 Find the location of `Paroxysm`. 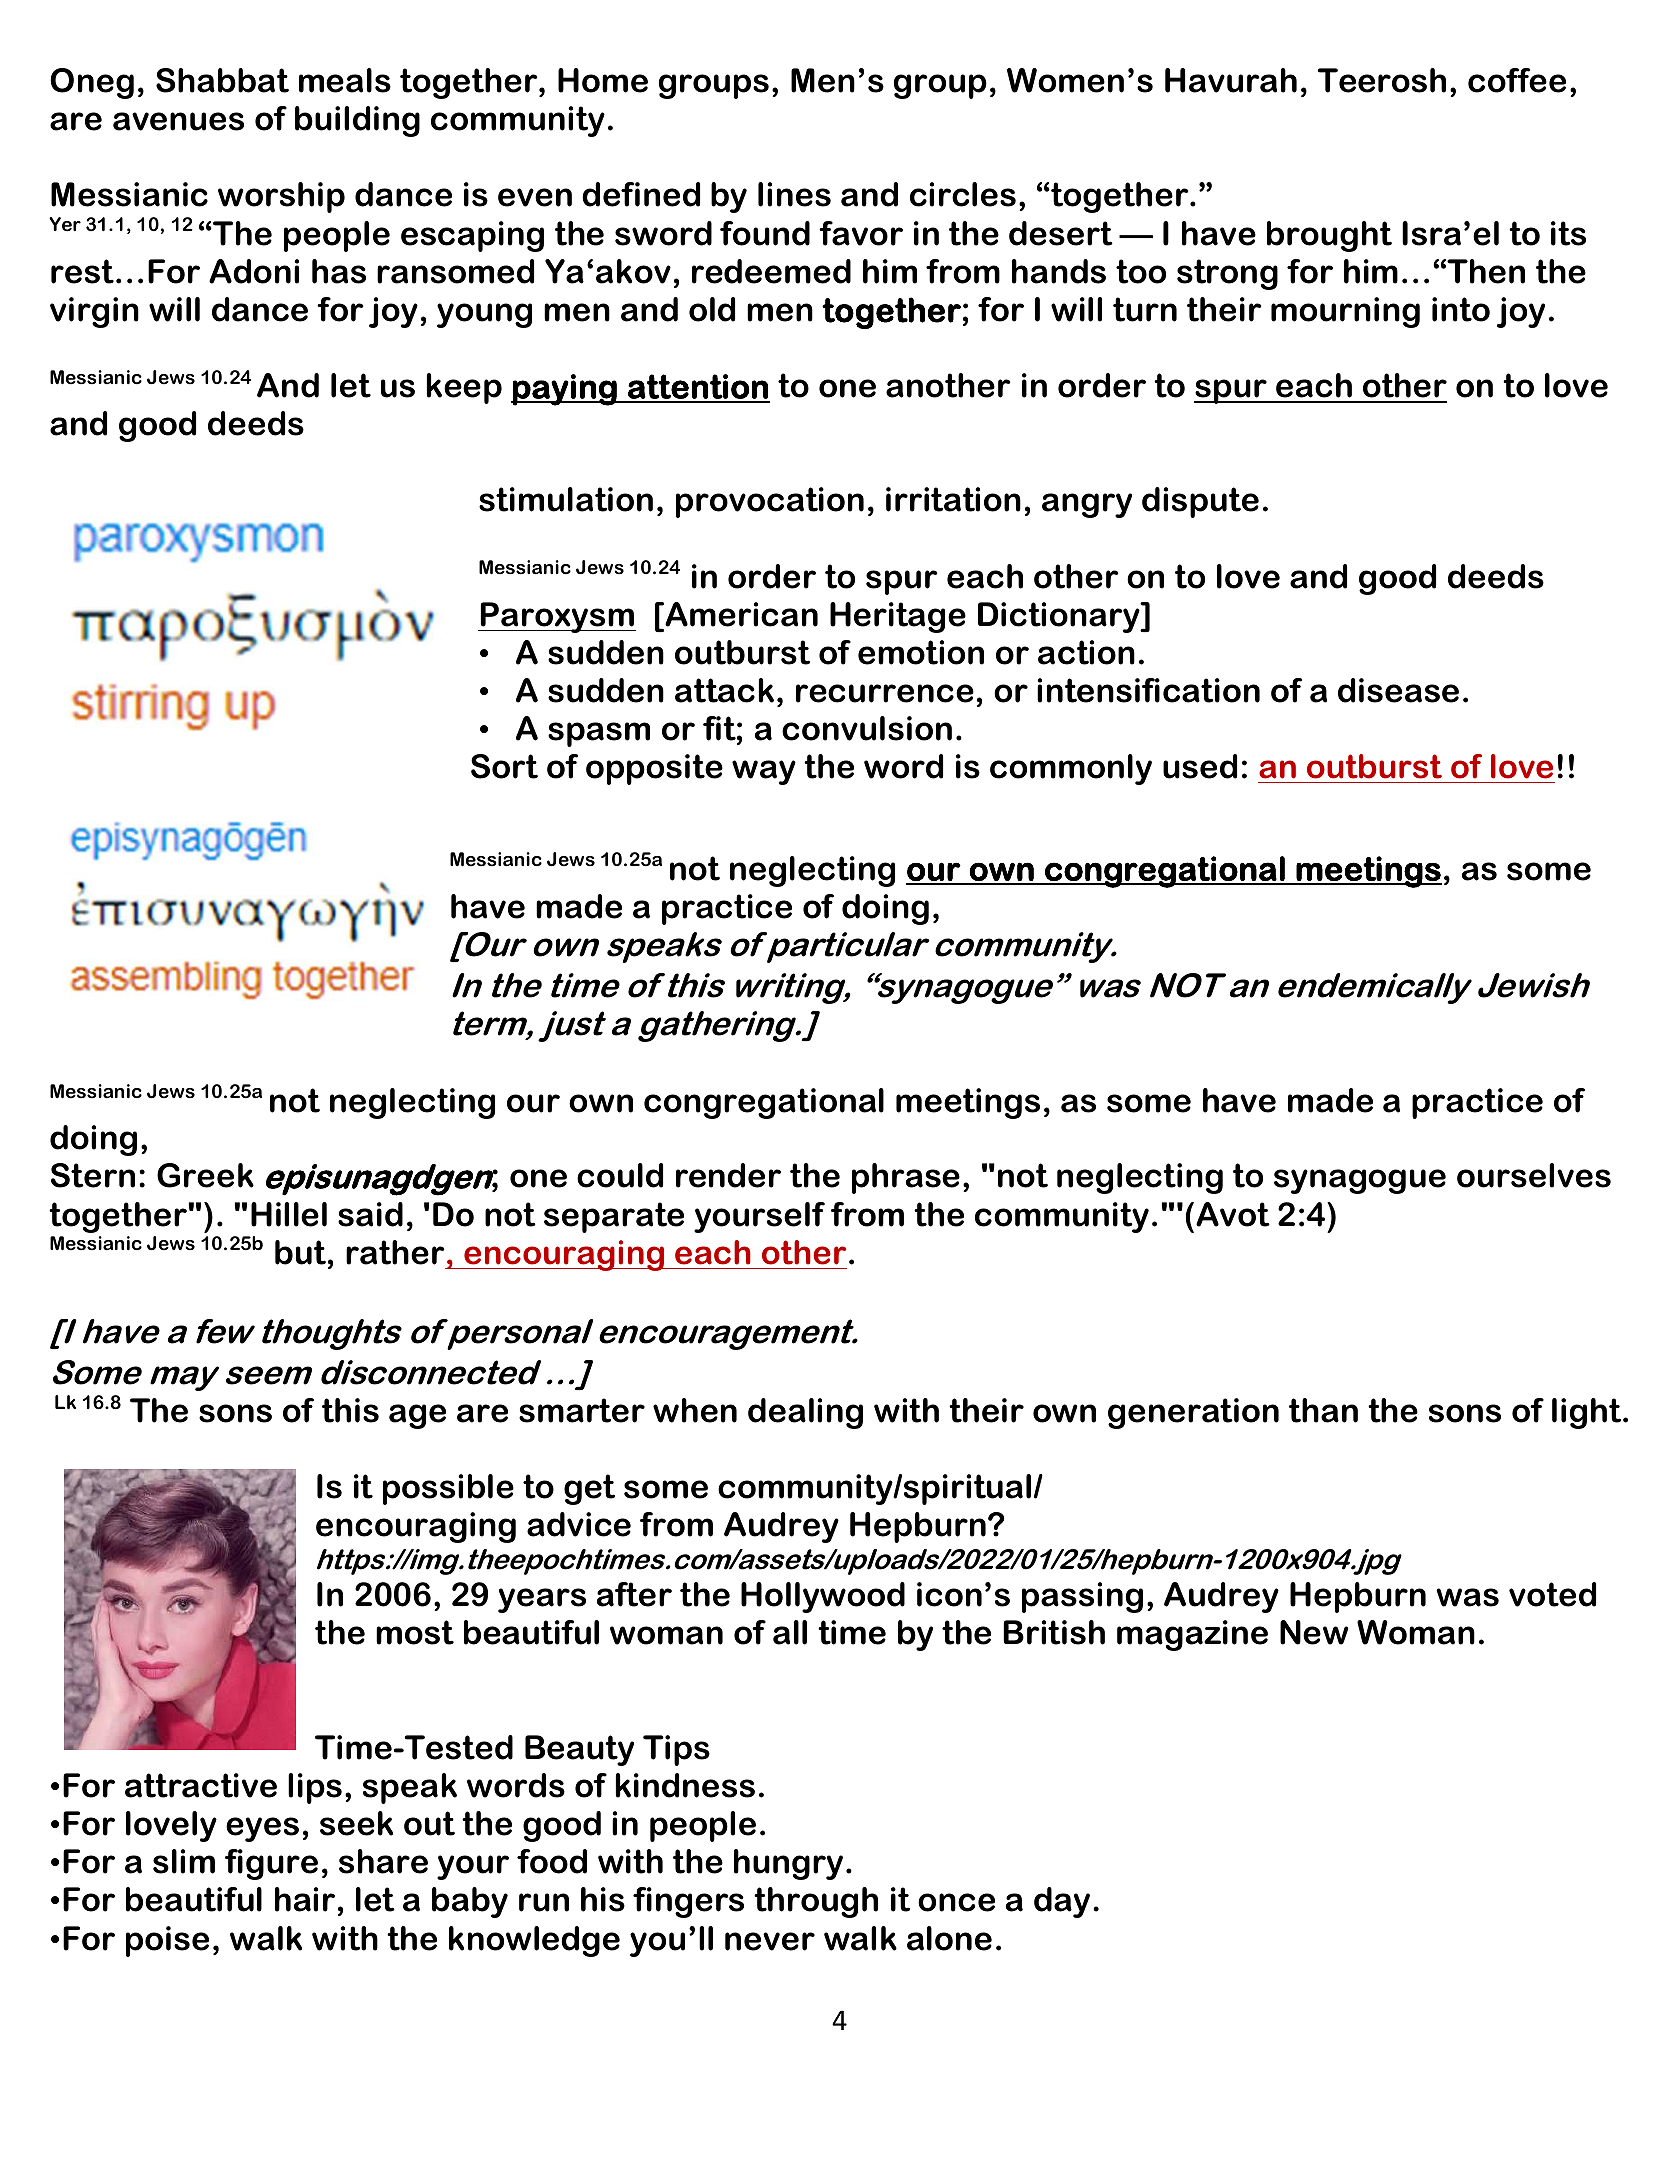

Paroxysm is located at coordinates (557, 617).
